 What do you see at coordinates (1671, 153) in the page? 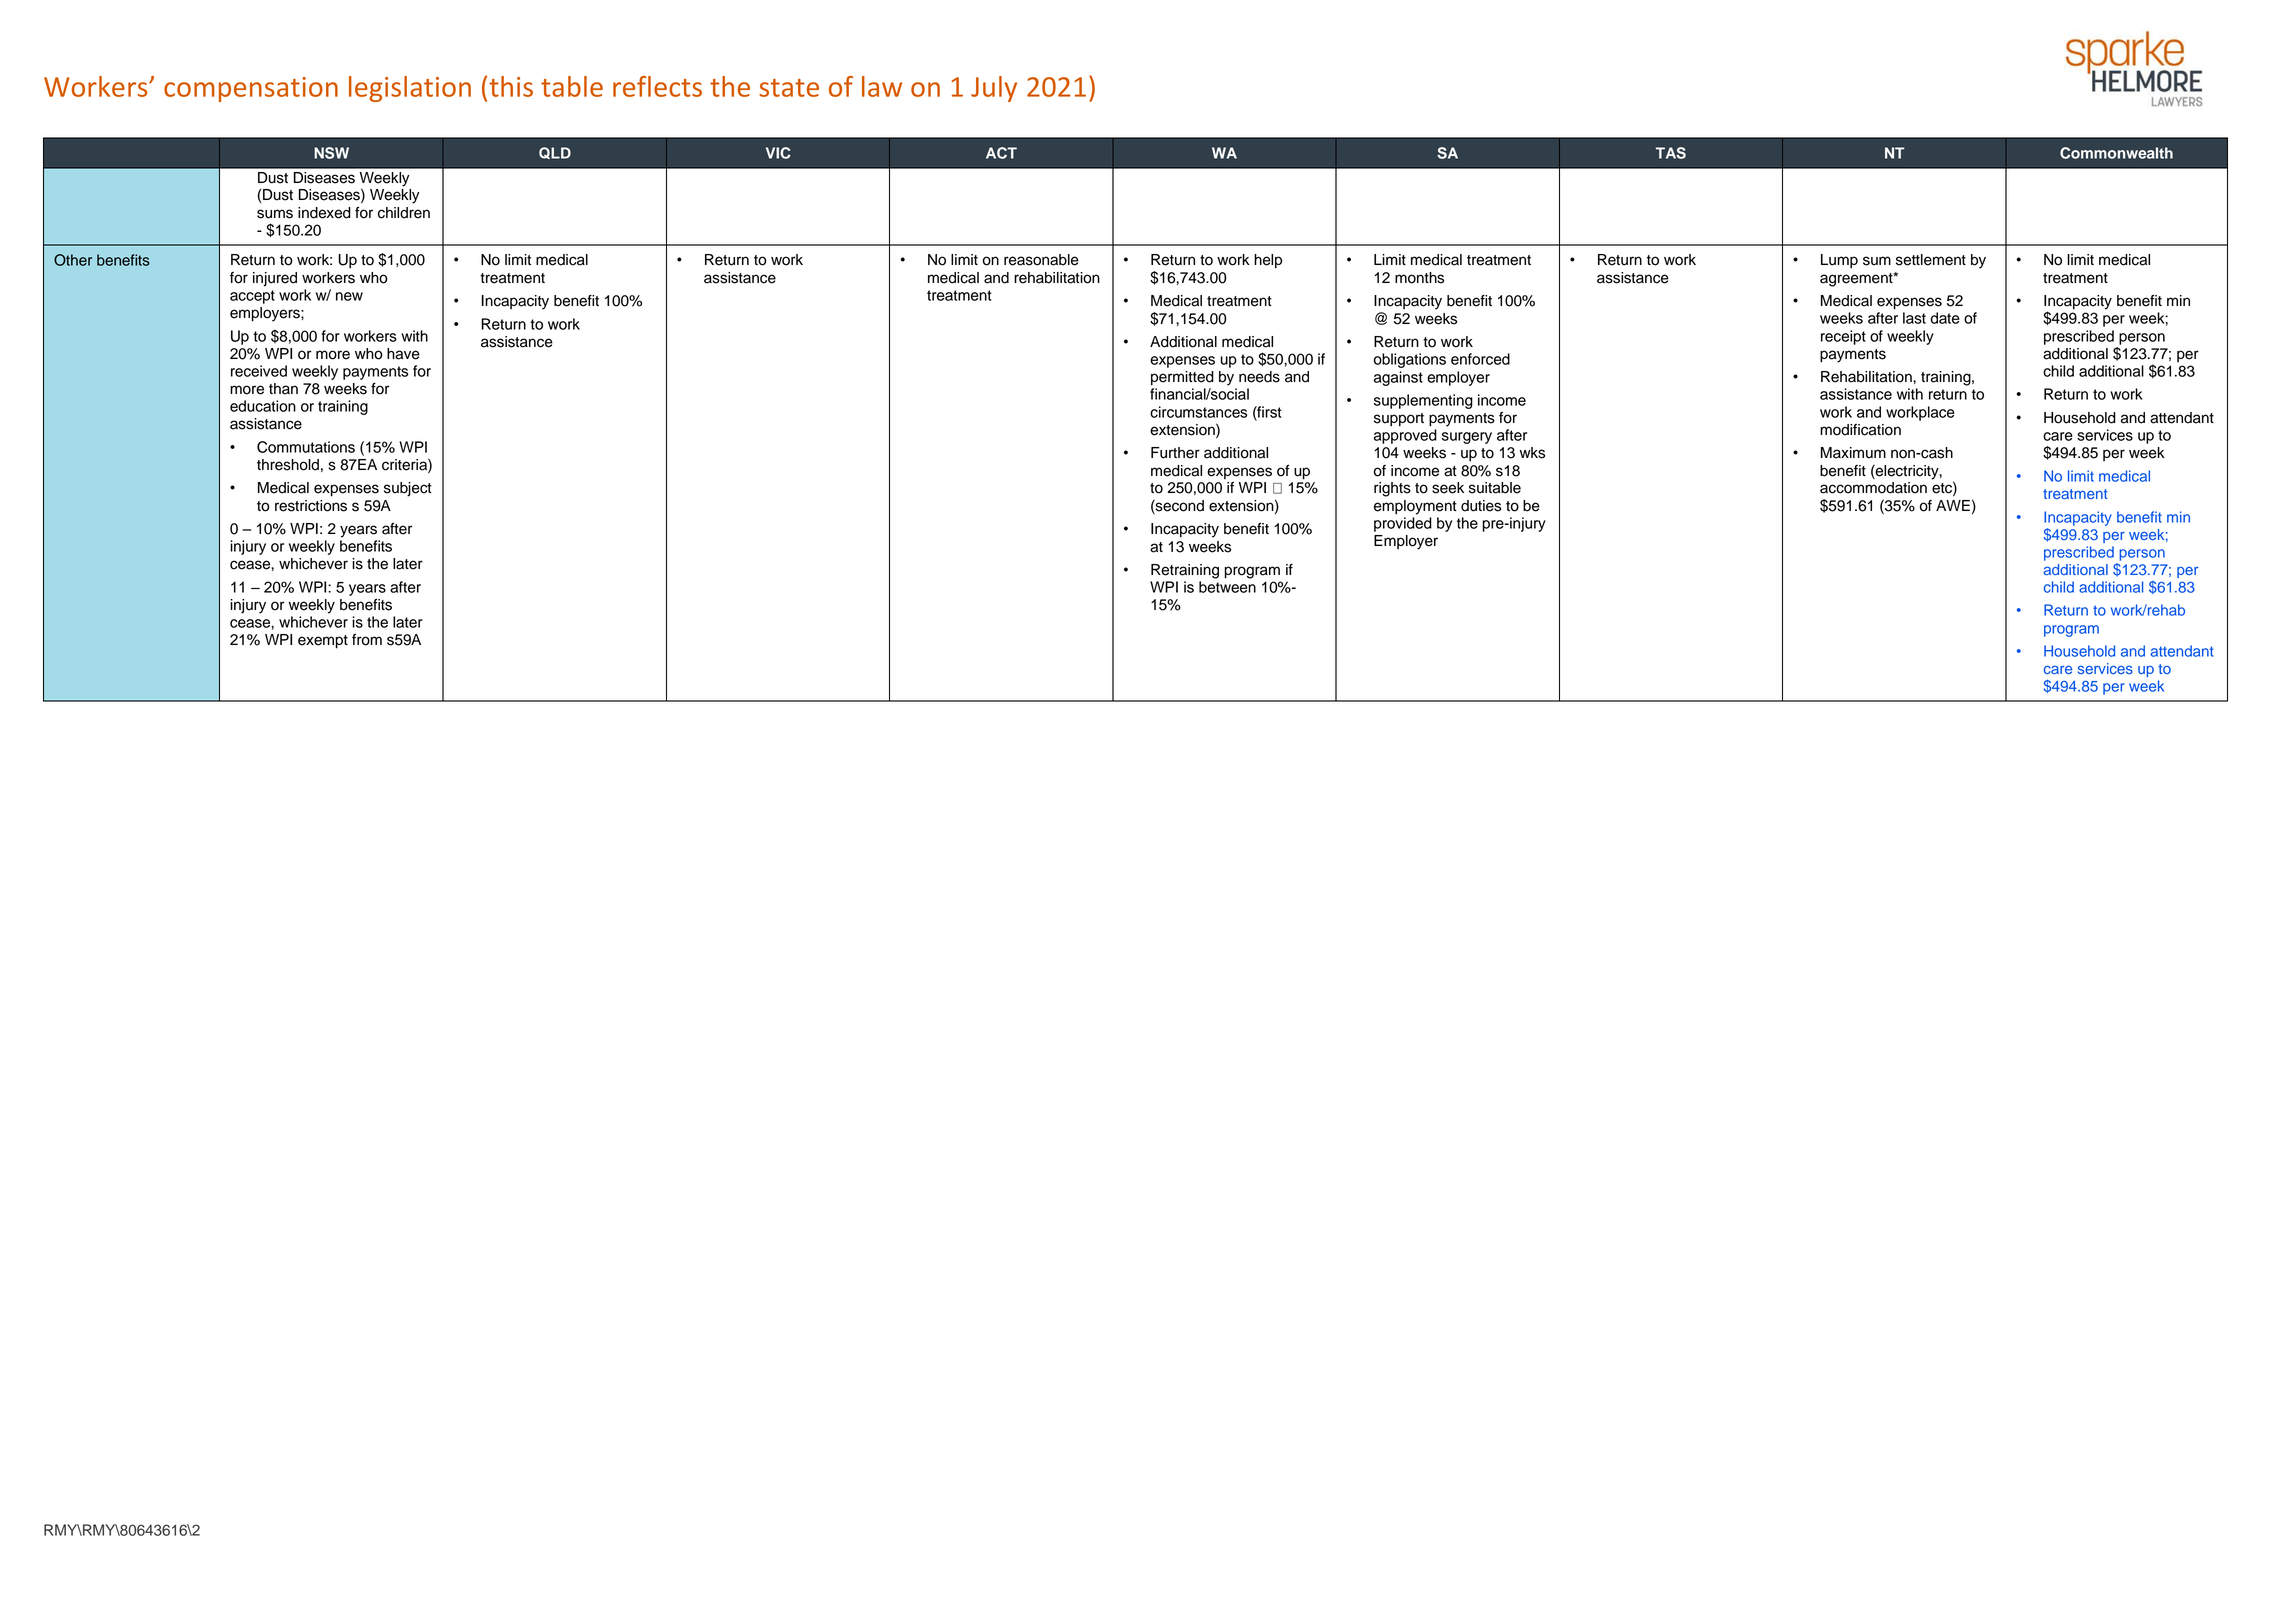
I see `TAS` at bounding box center [1671, 153].
